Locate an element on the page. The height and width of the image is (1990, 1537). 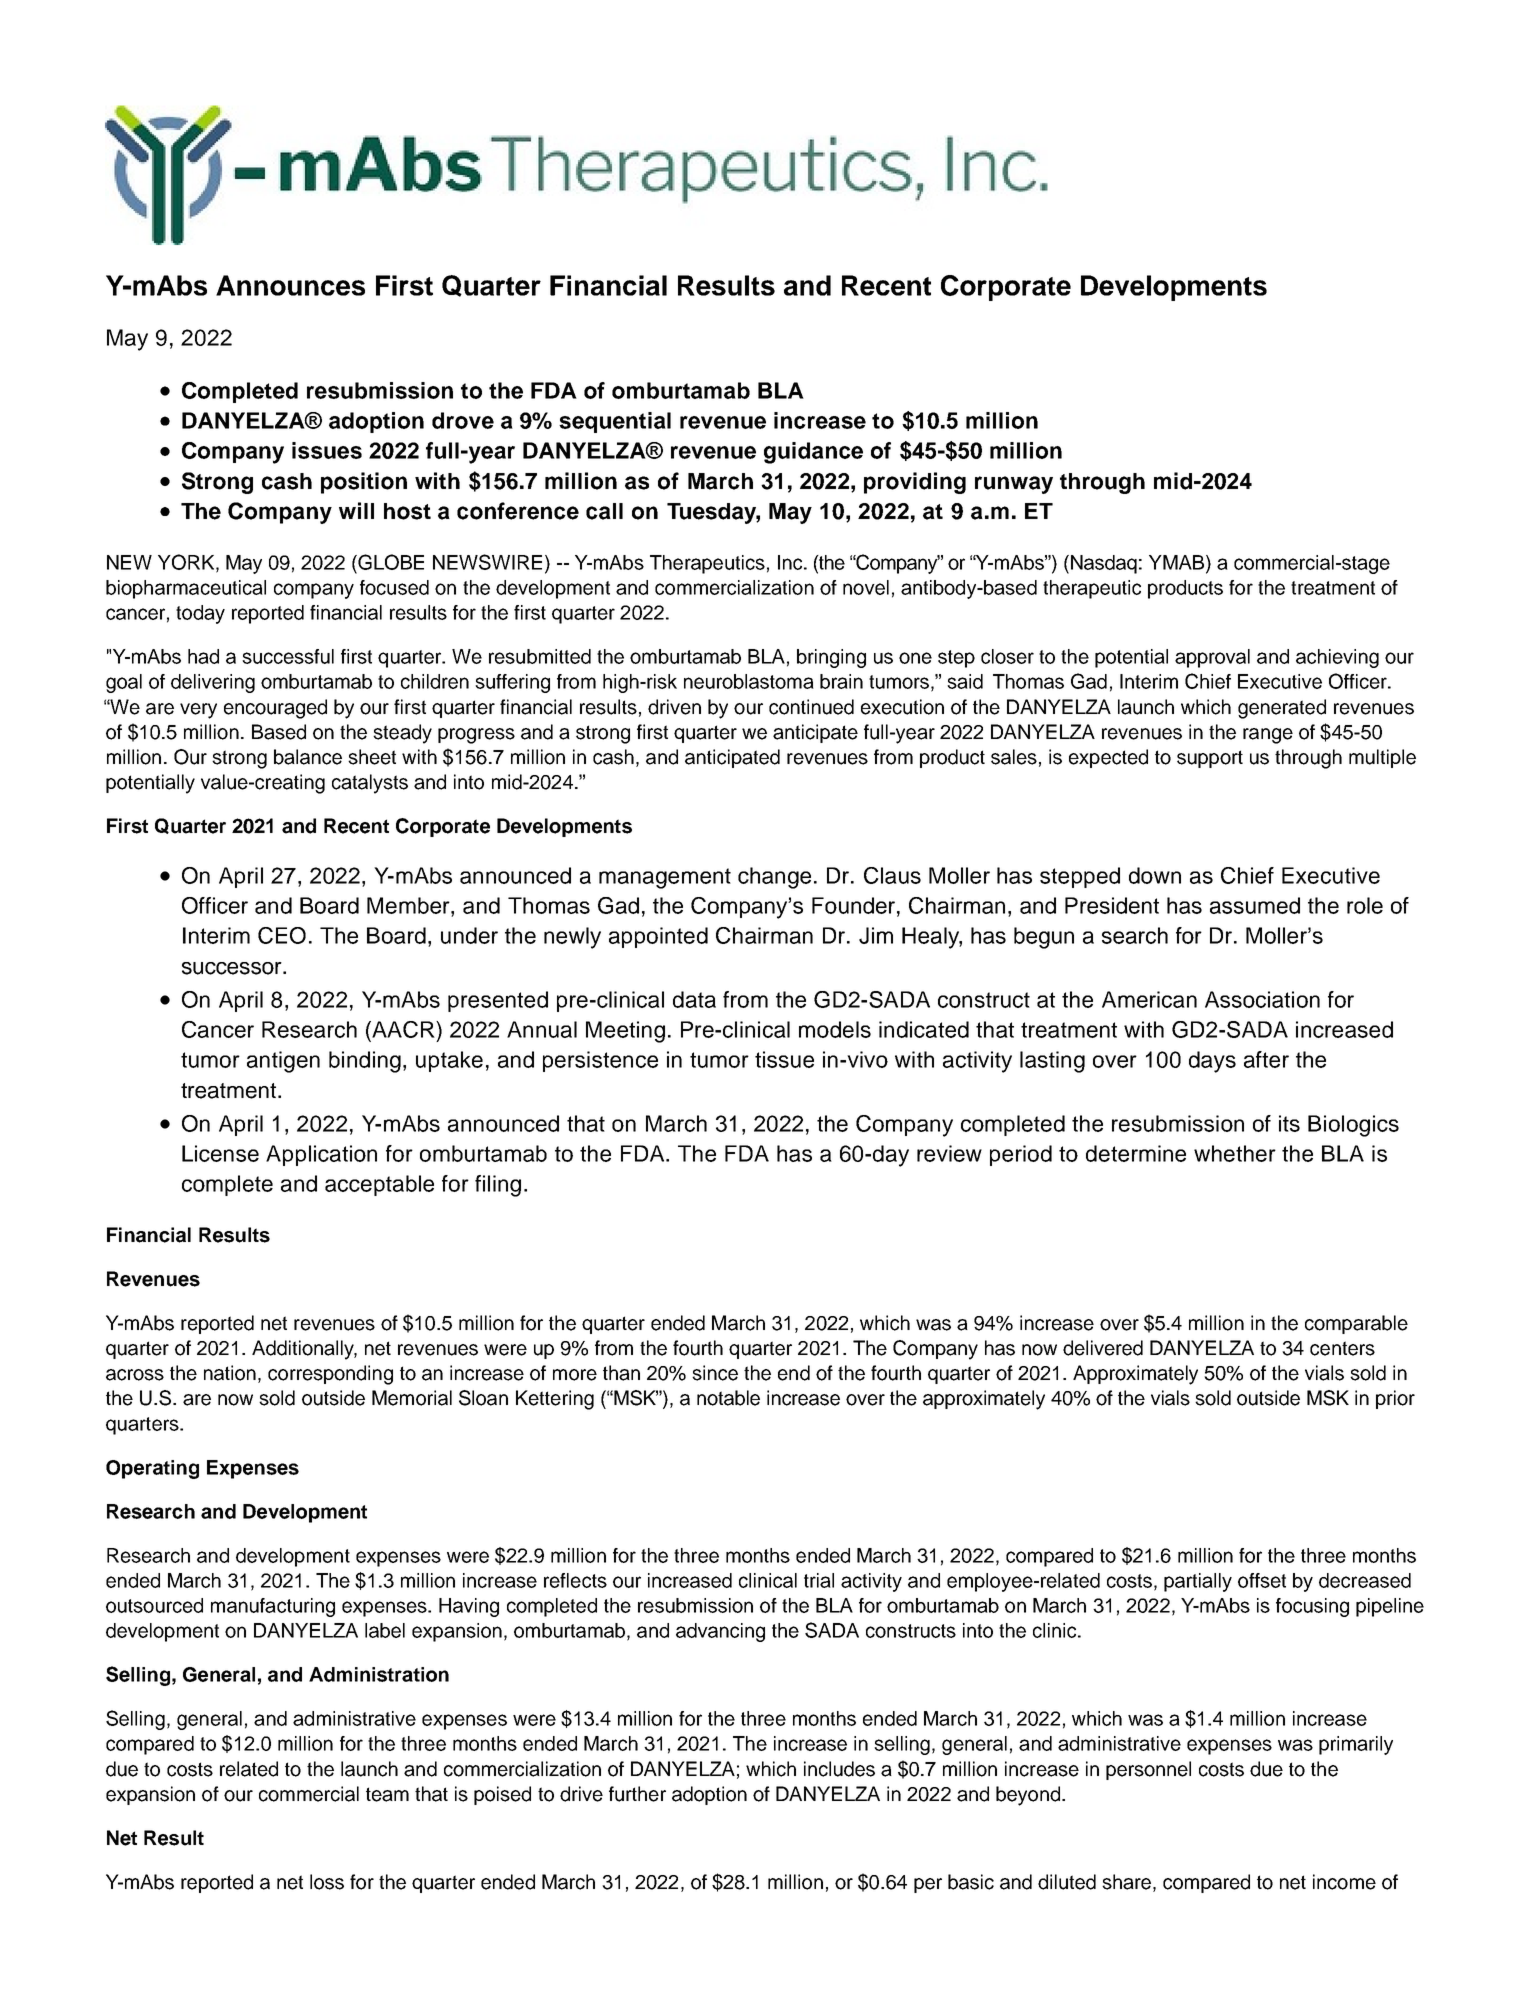
loss is located at coordinates (327, 1882).
